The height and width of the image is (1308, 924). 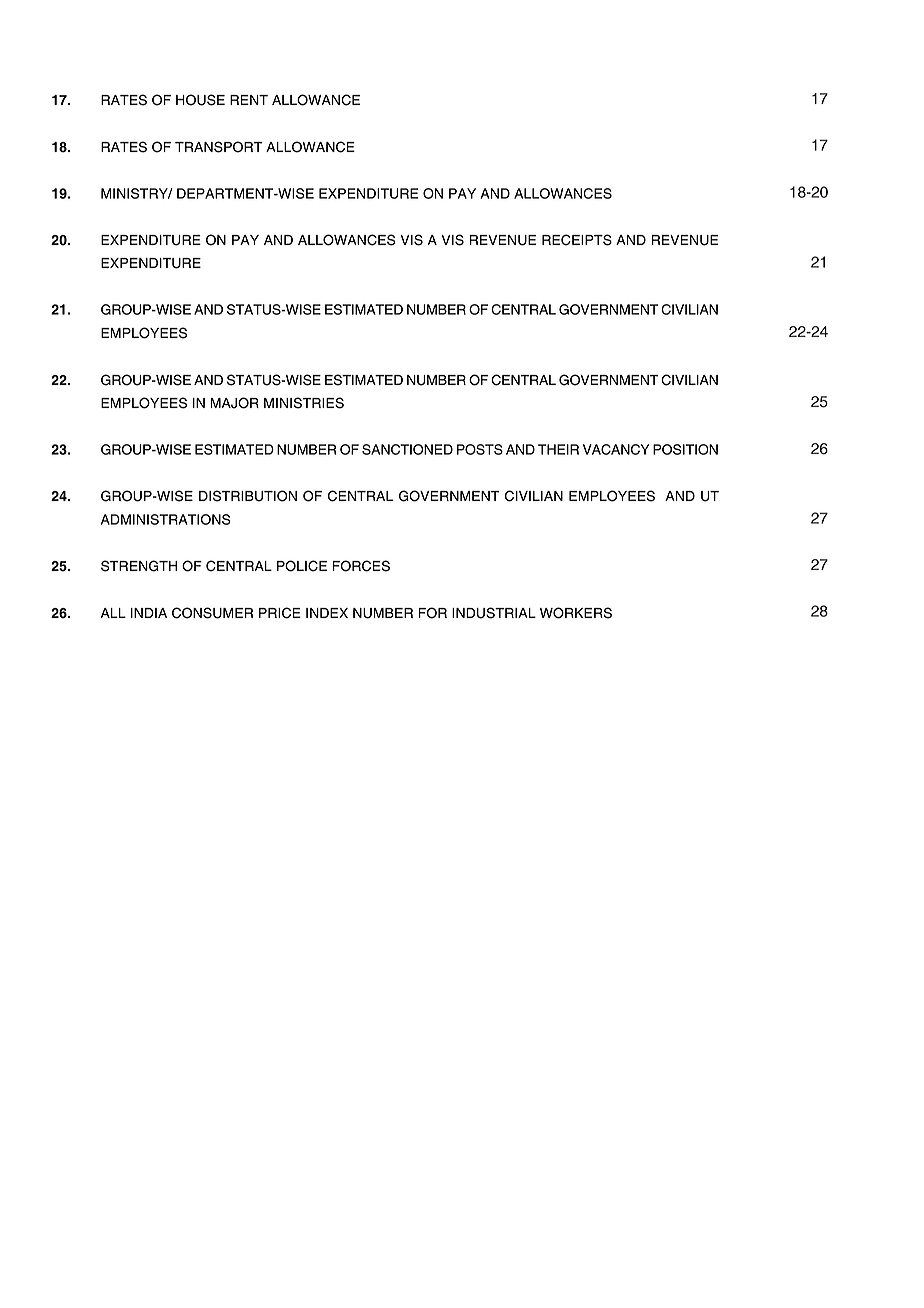 What do you see at coordinates (558, 449) in the image?
I see `THEIR` at bounding box center [558, 449].
